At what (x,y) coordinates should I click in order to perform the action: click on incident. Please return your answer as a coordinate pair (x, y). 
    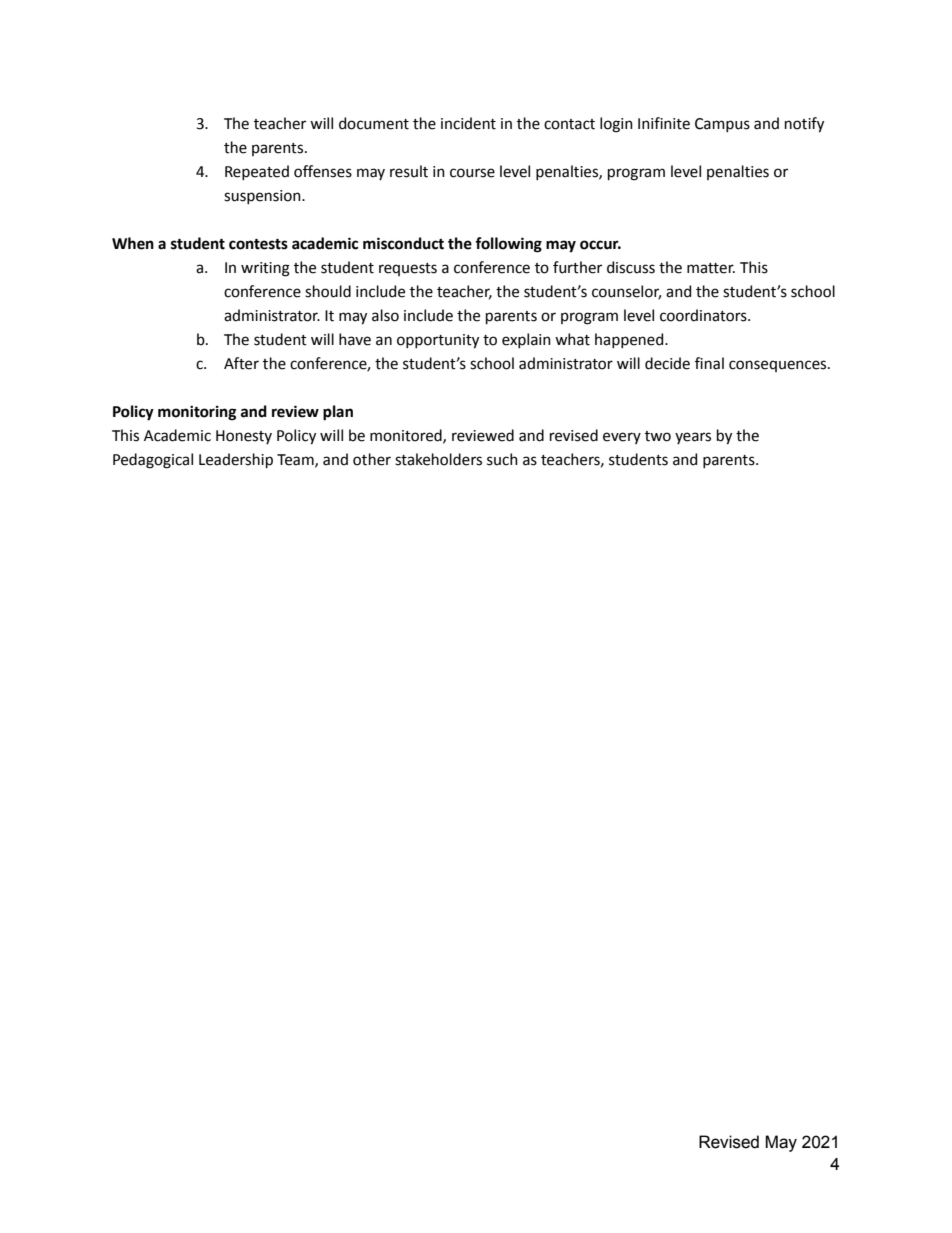
    Looking at the image, I should click on (468, 123).
